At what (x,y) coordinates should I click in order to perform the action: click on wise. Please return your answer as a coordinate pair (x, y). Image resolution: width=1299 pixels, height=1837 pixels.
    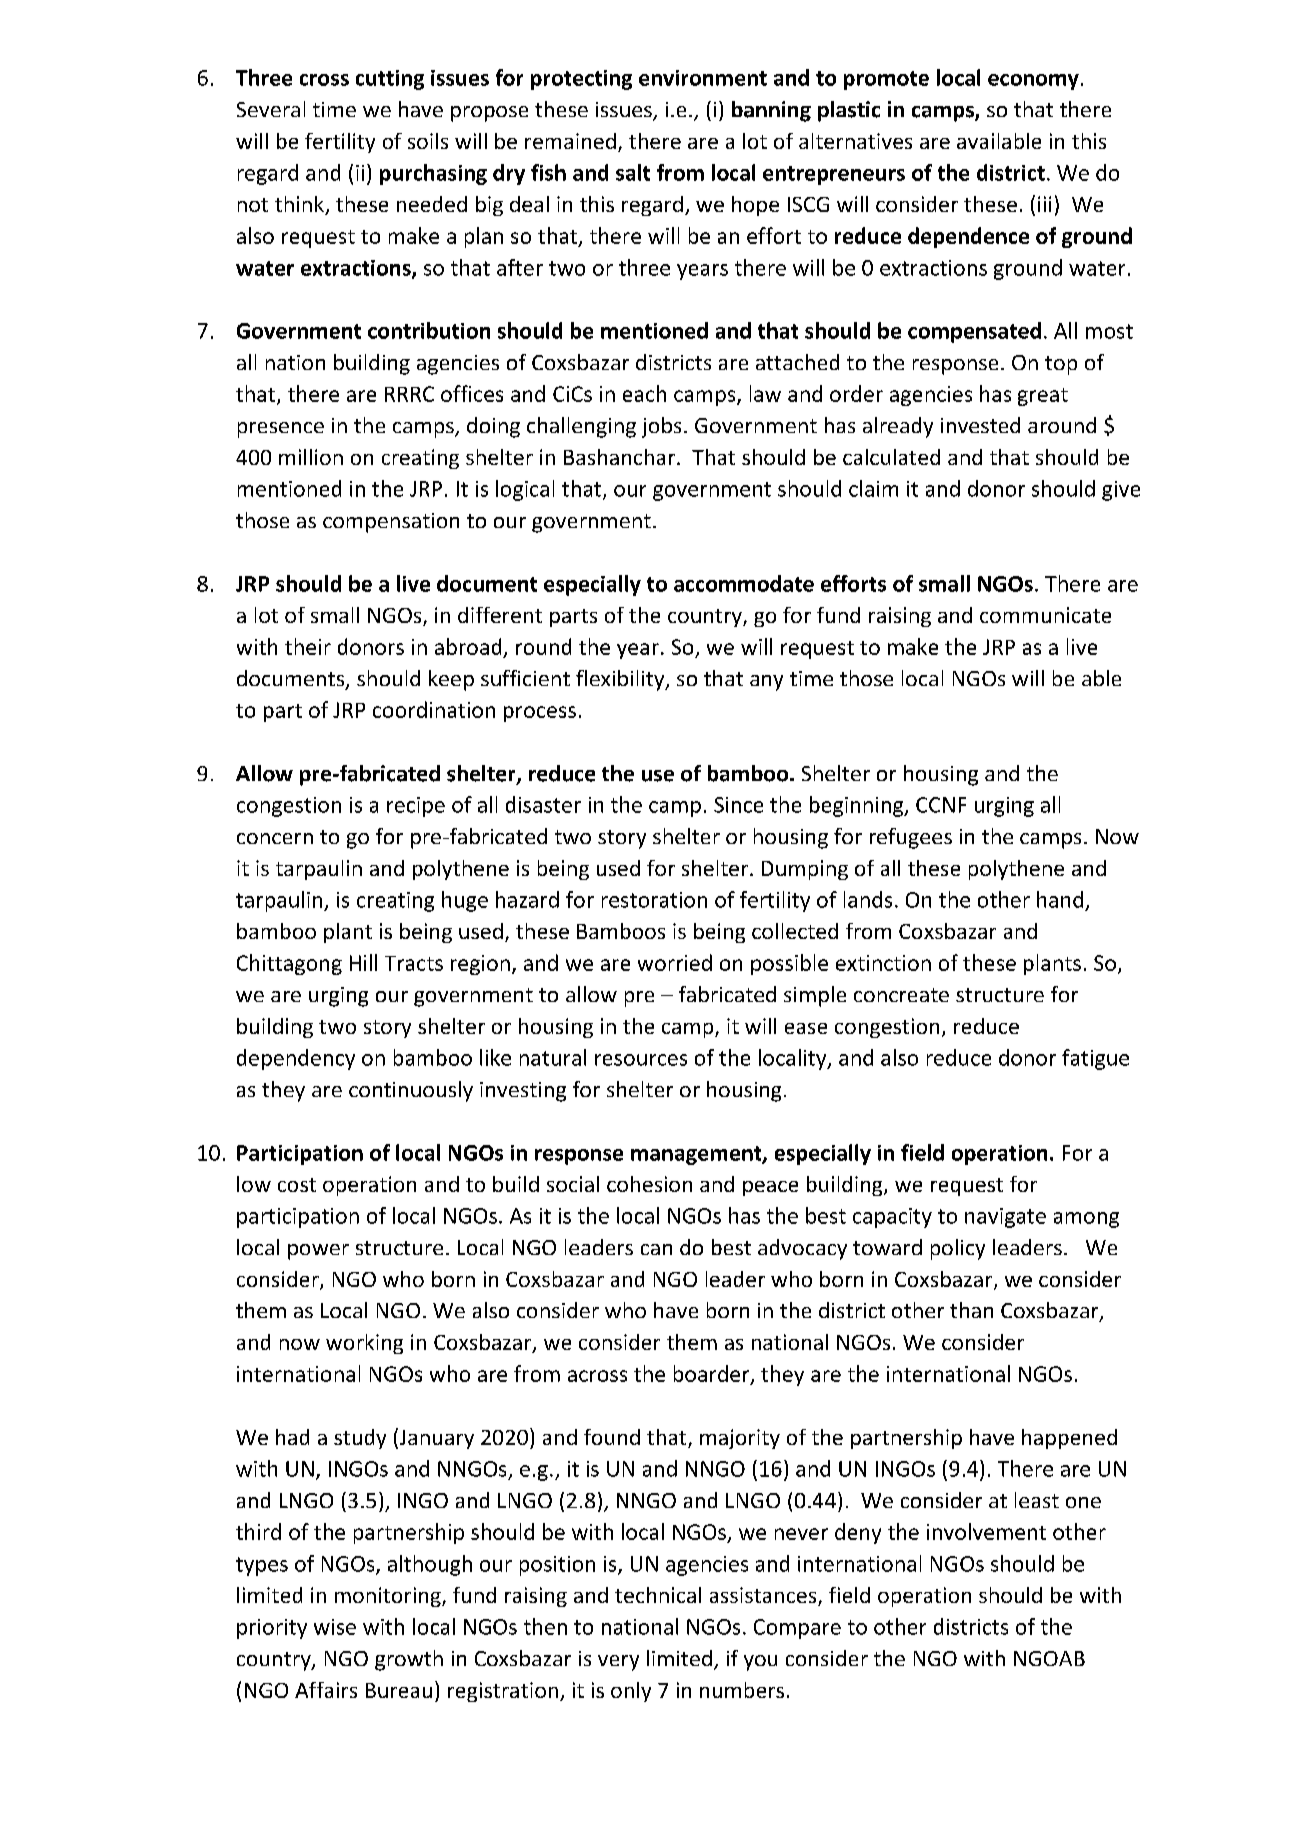
    Looking at the image, I should click on (335, 1627).
